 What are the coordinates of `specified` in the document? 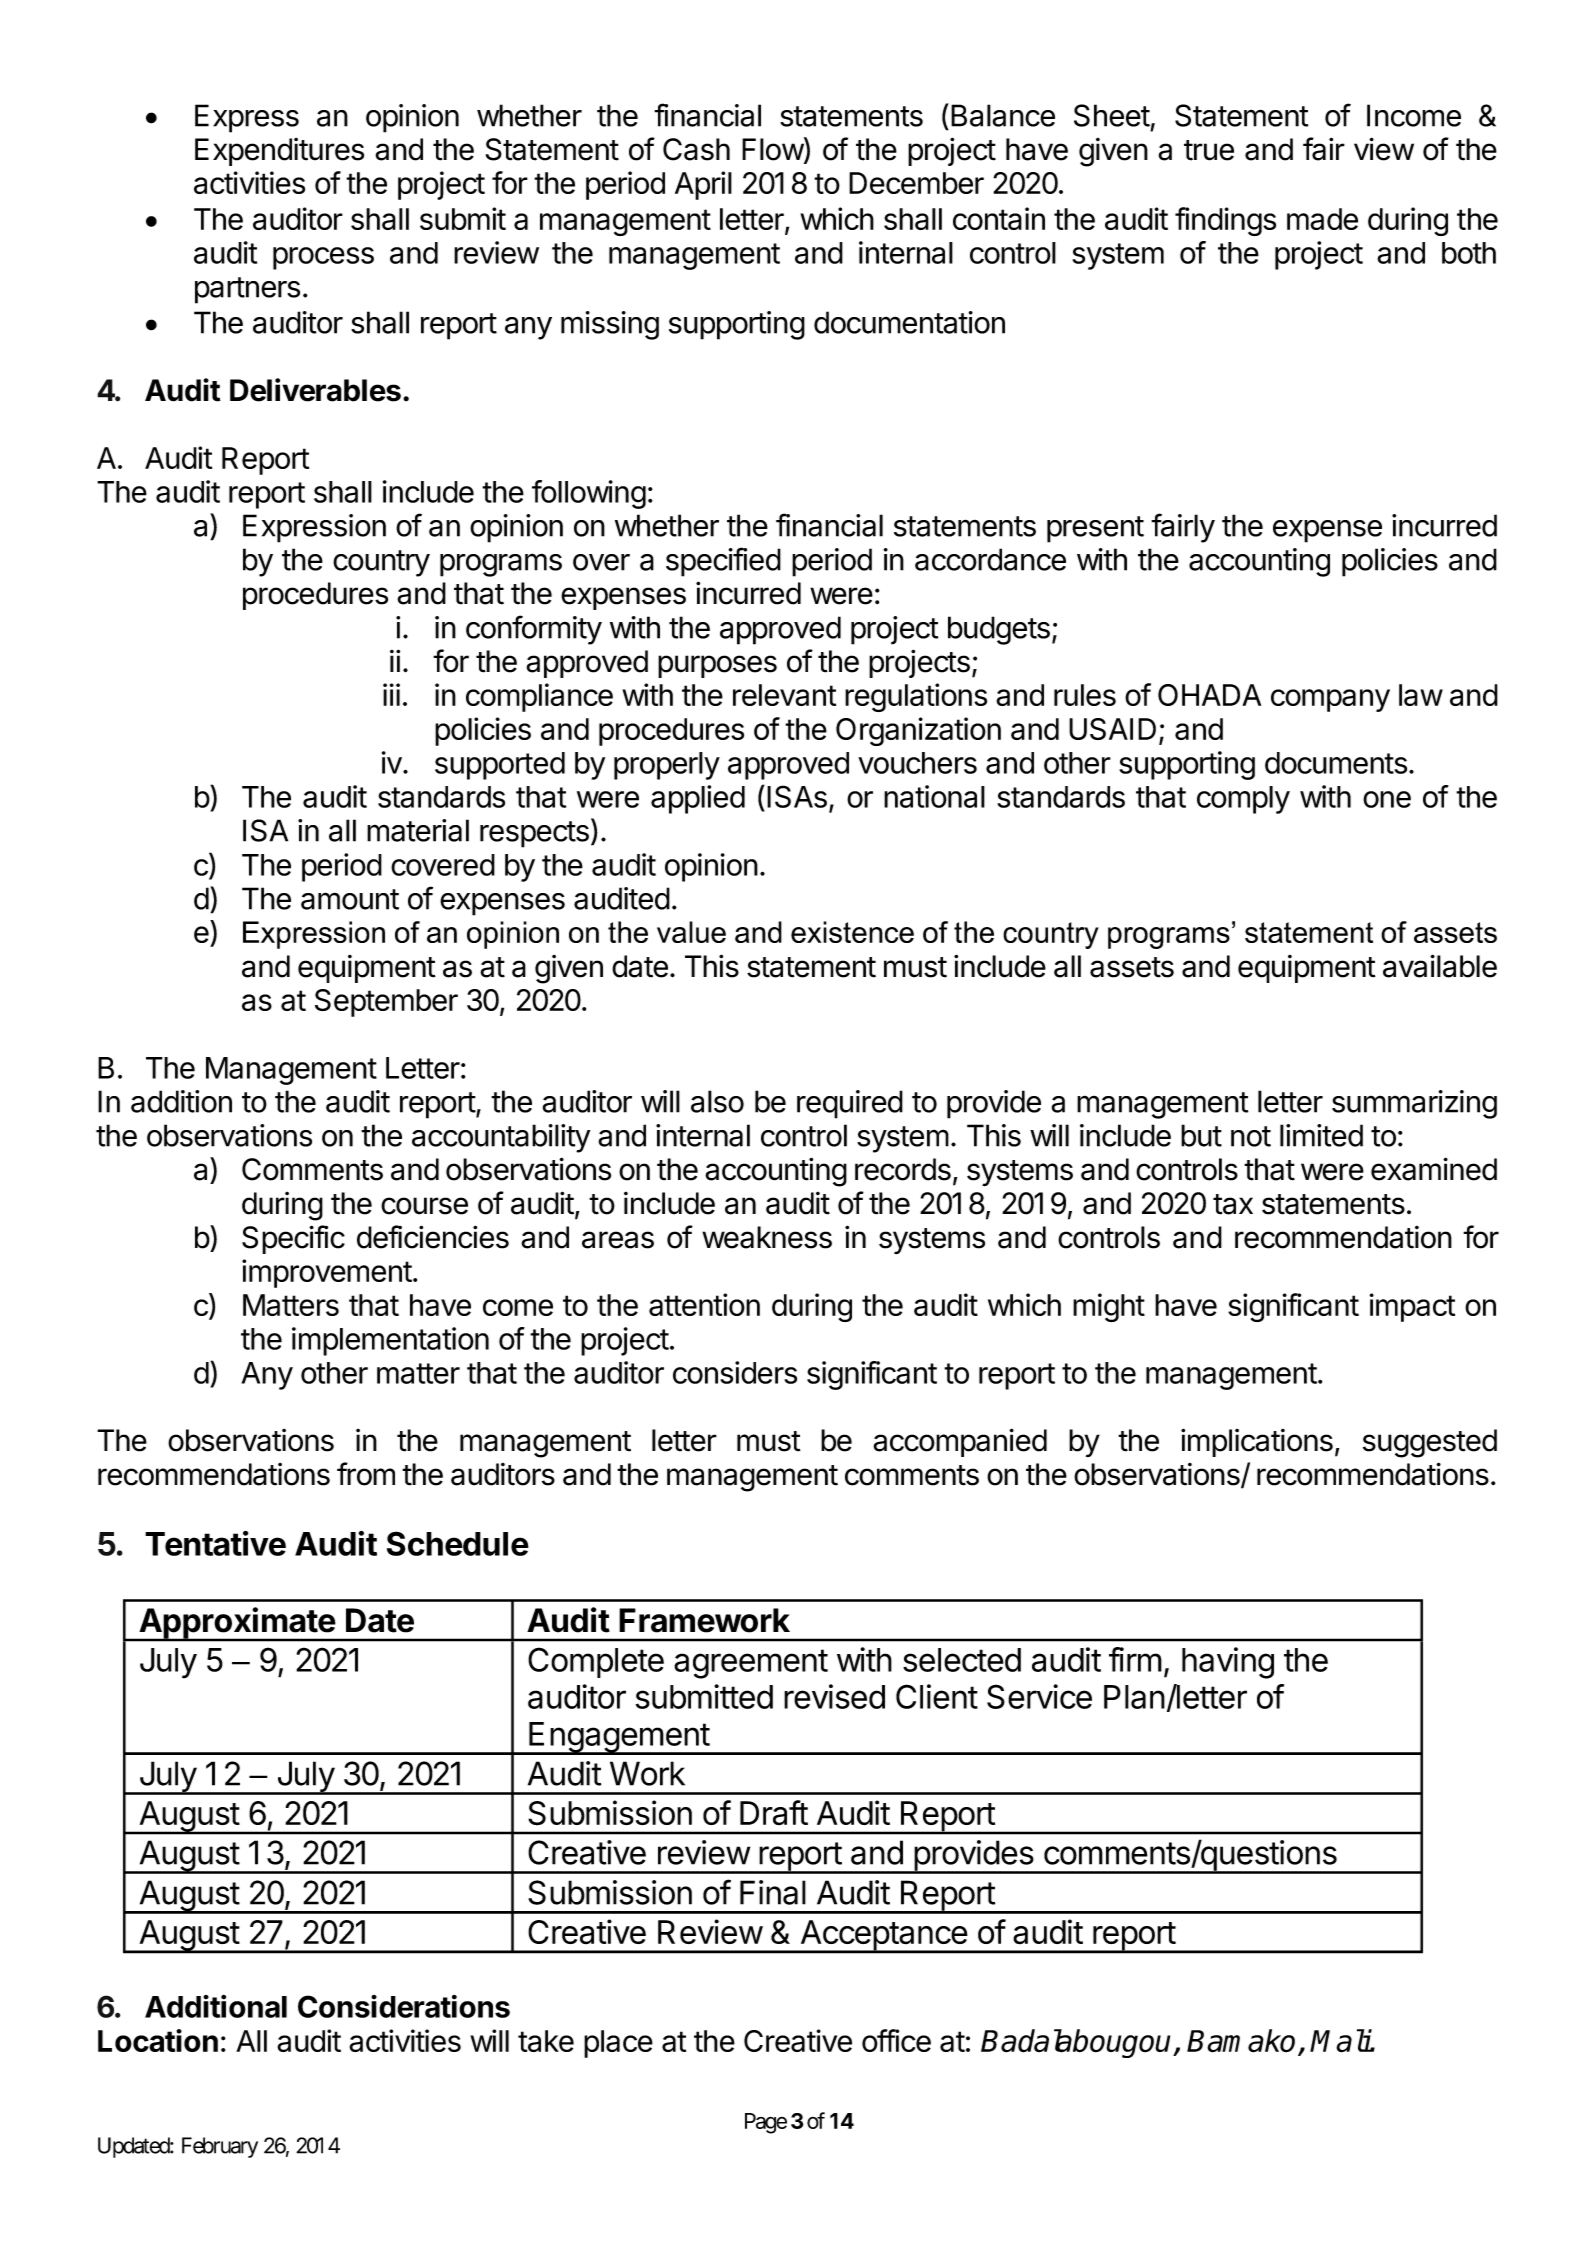 It's located at (723, 562).
